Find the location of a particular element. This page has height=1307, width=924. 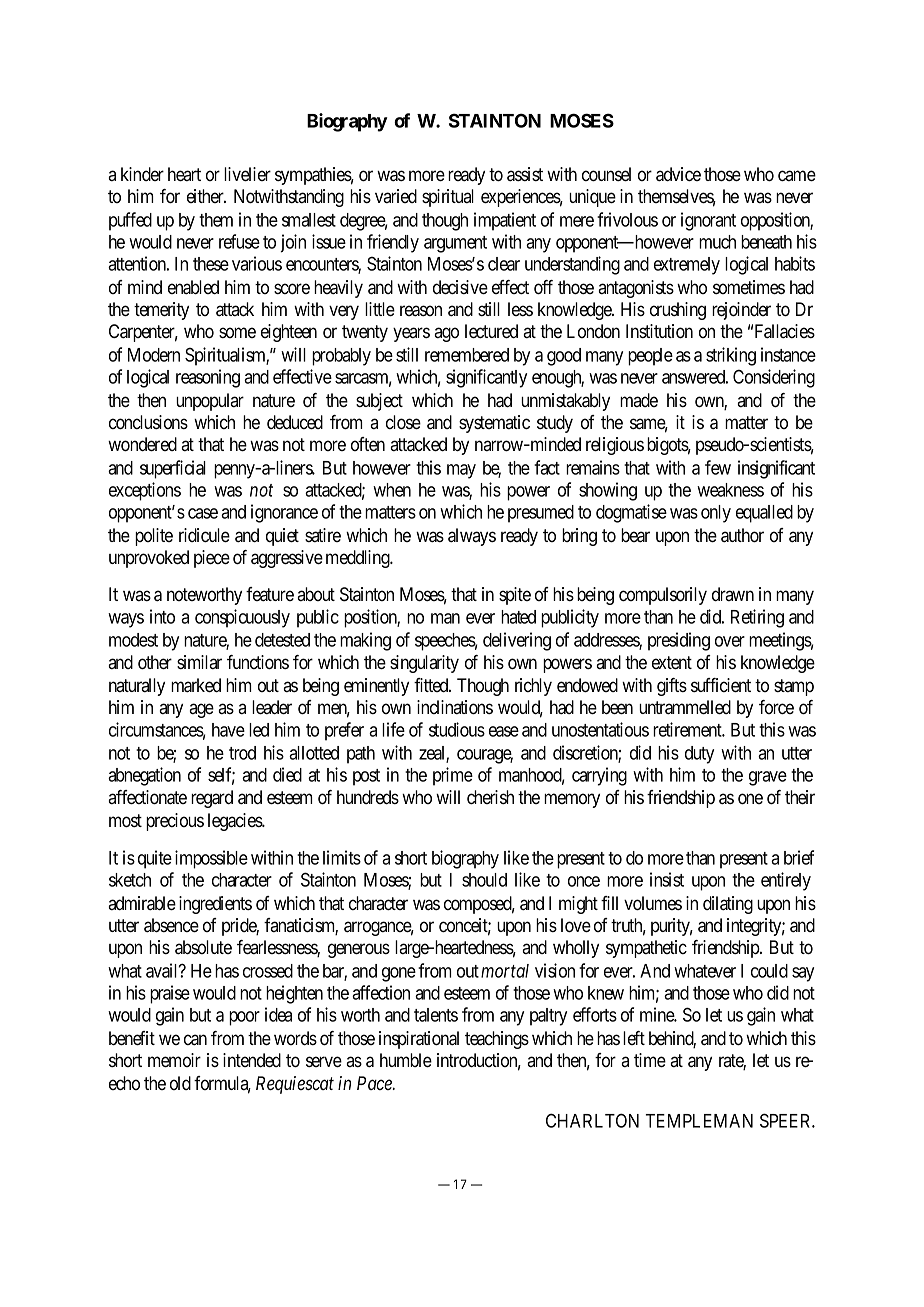

either is located at coordinates (206, 196).
